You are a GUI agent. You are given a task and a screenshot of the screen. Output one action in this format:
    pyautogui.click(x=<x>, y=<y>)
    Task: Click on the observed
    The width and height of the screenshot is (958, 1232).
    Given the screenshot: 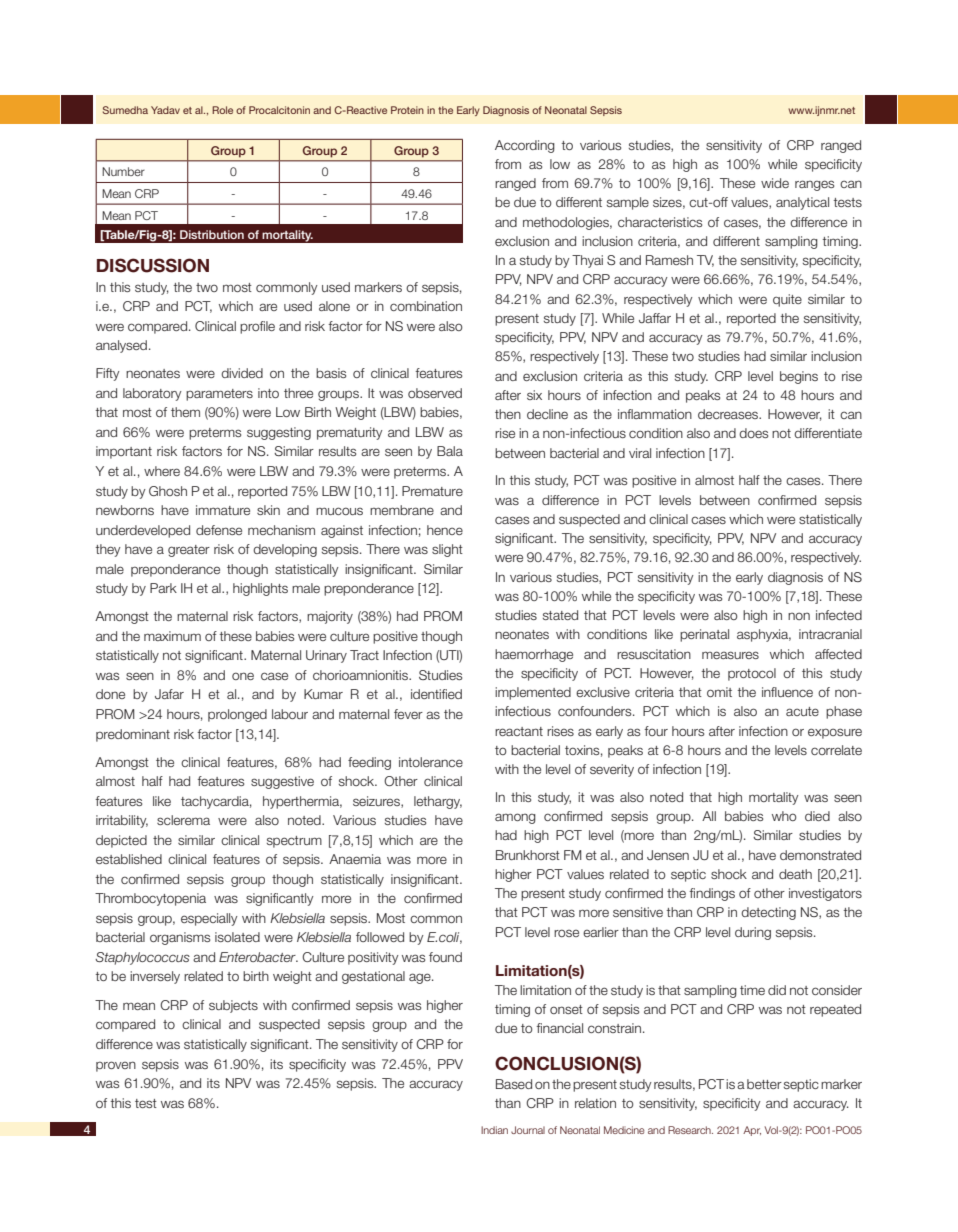 What is the action you would take?
    pyautogui.click(x=435, y=393)
